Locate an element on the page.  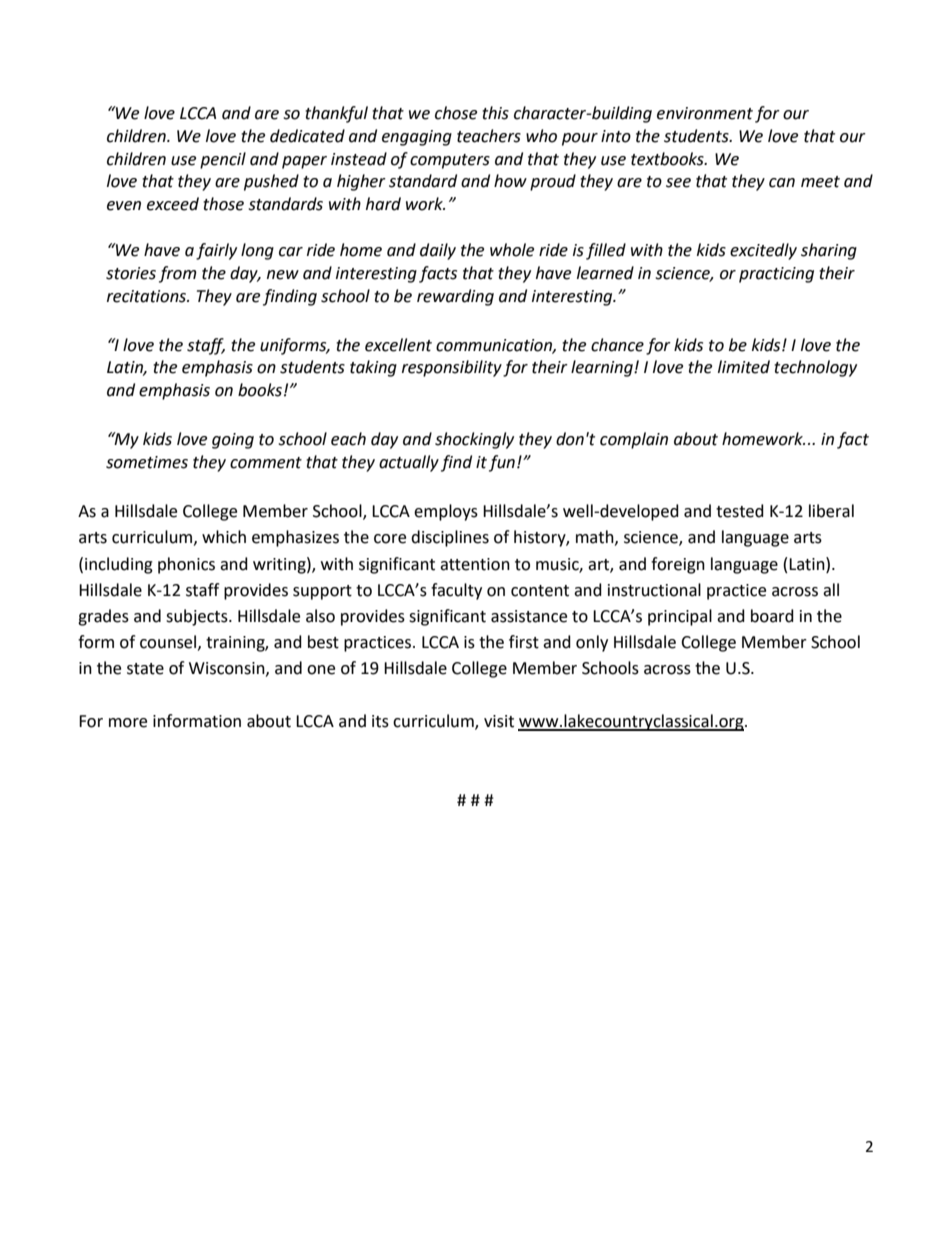
more is located at coordinates (128, 723).
